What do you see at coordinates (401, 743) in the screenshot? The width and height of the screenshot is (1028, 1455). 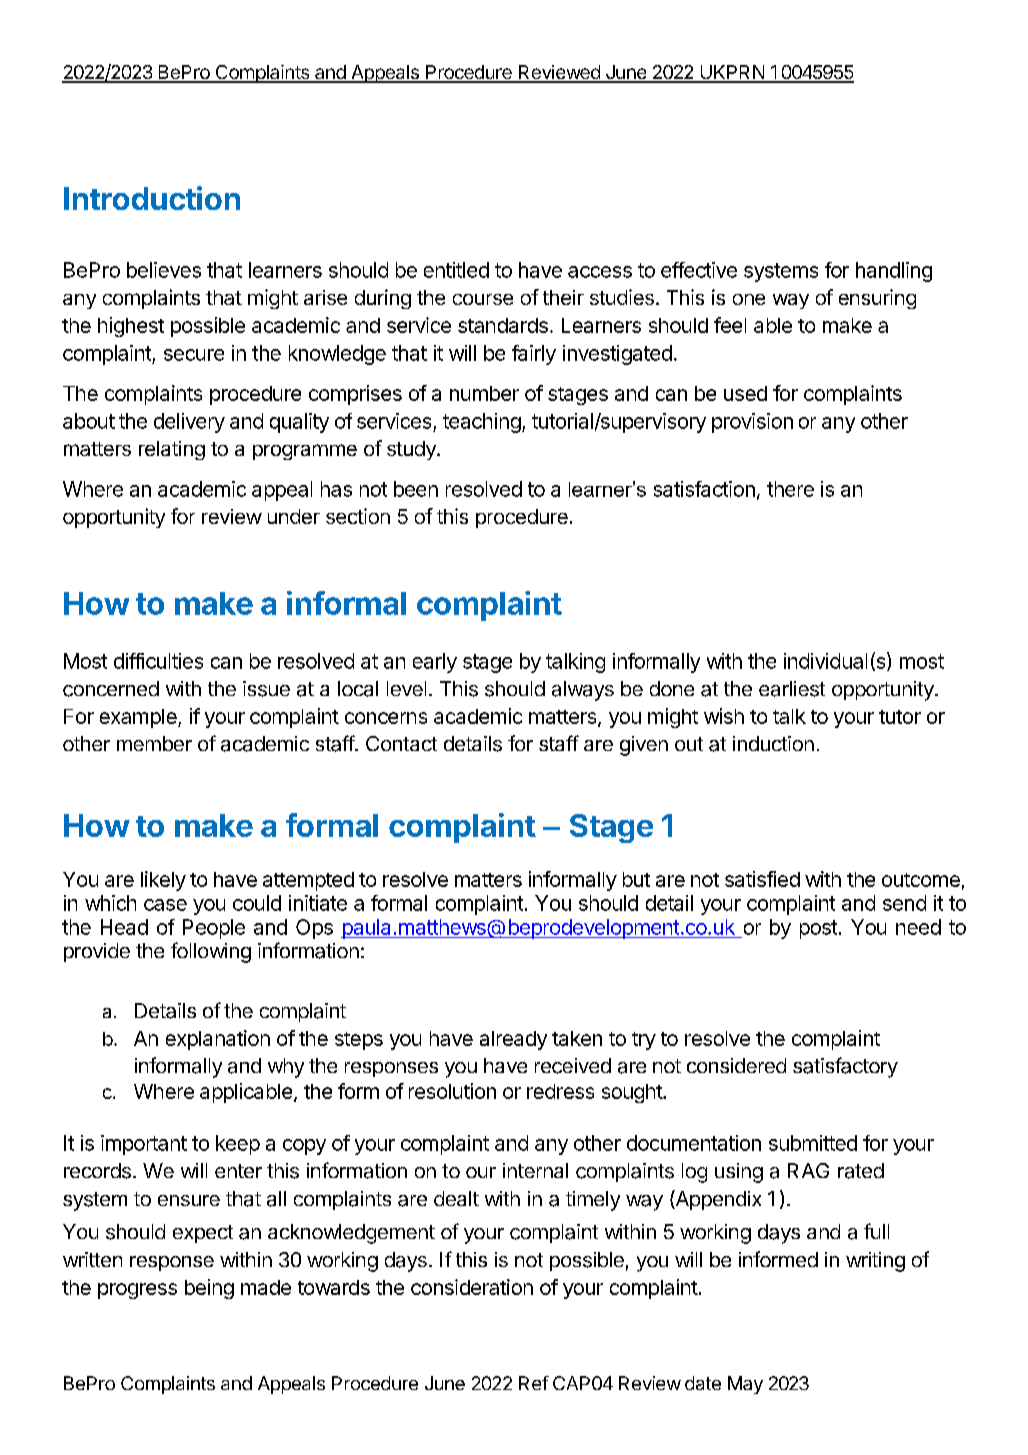 I see `Contact` at bounding box center [401, 743].
